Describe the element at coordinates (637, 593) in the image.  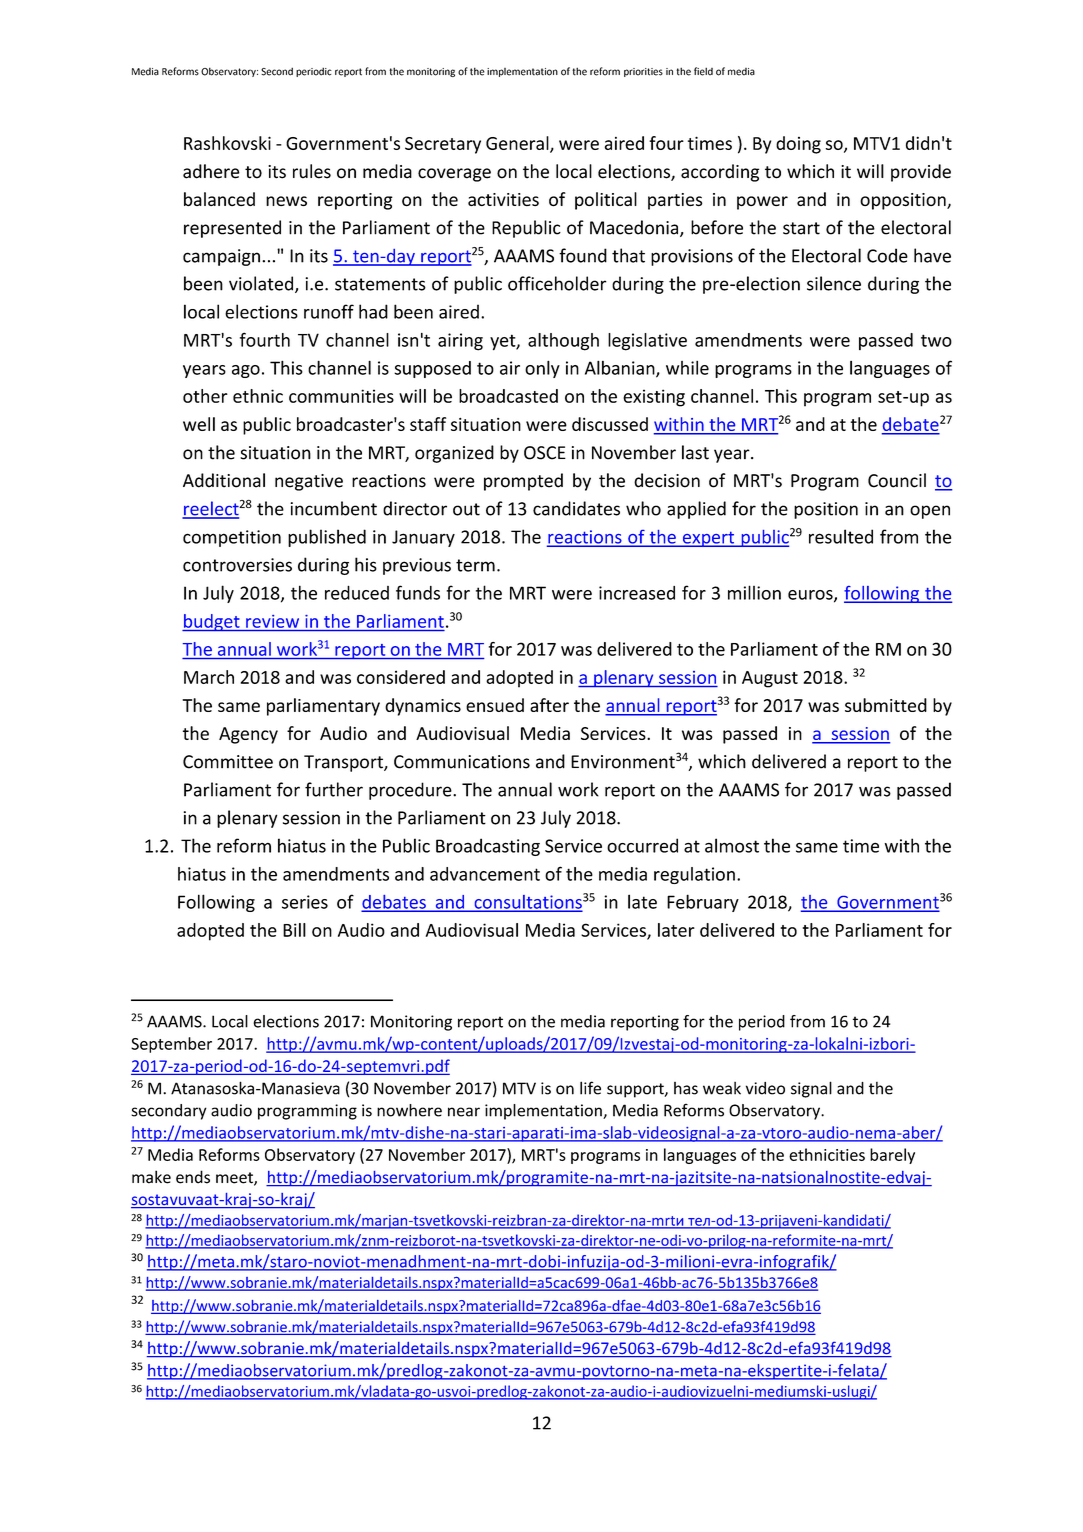
I see `increased` at that location.
